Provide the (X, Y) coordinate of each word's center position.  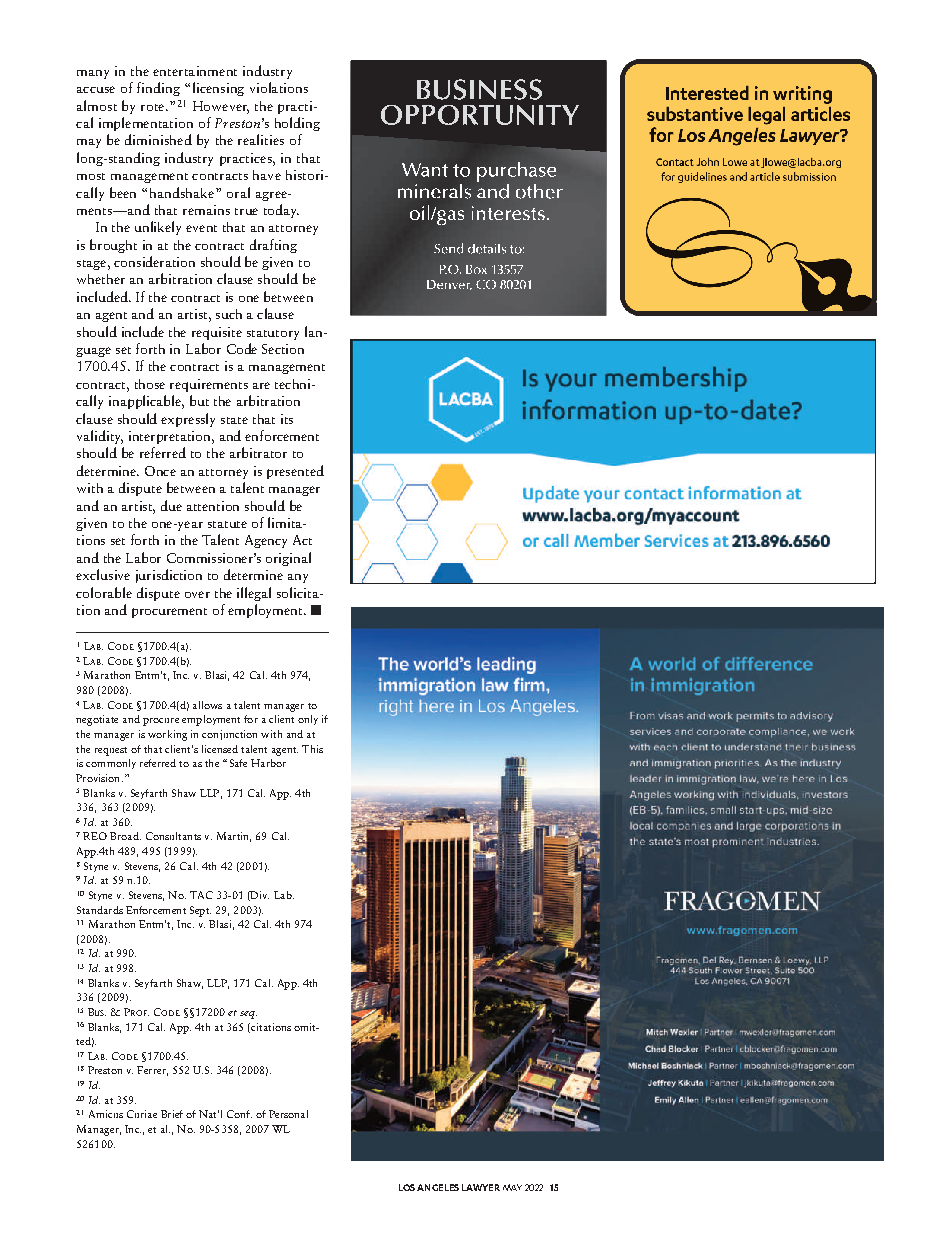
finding (158, 89)
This (312, 749)
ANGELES (438, 1187)
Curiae (142, 1114)
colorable (104, 592)
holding (297, 124)
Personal (288, 1114)
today (281, 211)
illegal (254, 594)
